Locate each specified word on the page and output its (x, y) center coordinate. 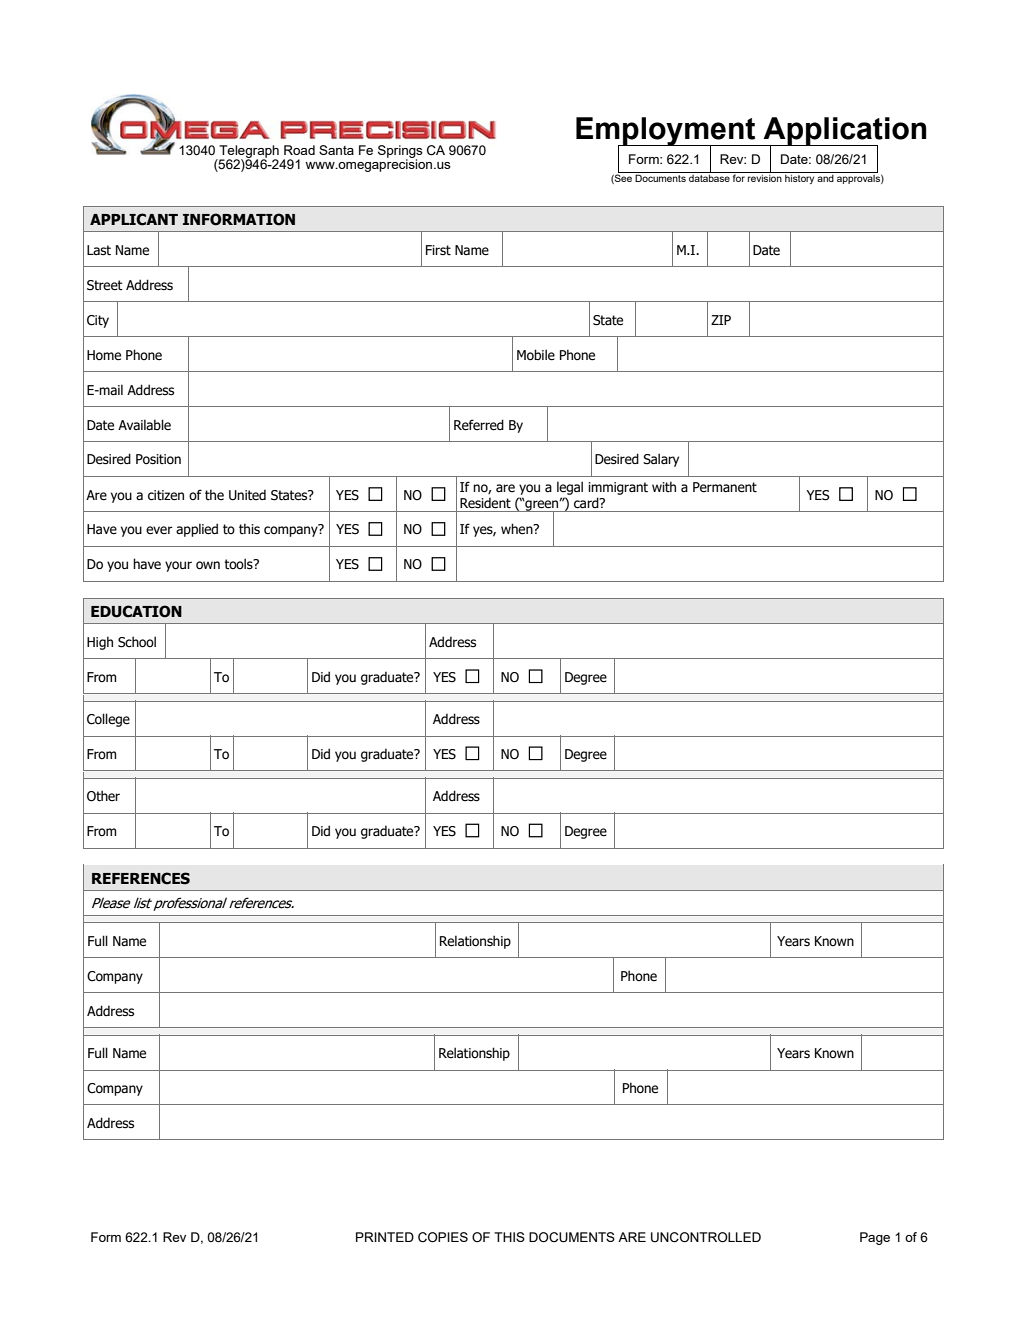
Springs (400, 152)
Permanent (725, 487)
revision (765, 177)
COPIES (443, 1237)
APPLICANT (134, 219)
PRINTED (385, 1237)
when (518, 529)
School (137, 642)
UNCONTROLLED (706, 1237)
